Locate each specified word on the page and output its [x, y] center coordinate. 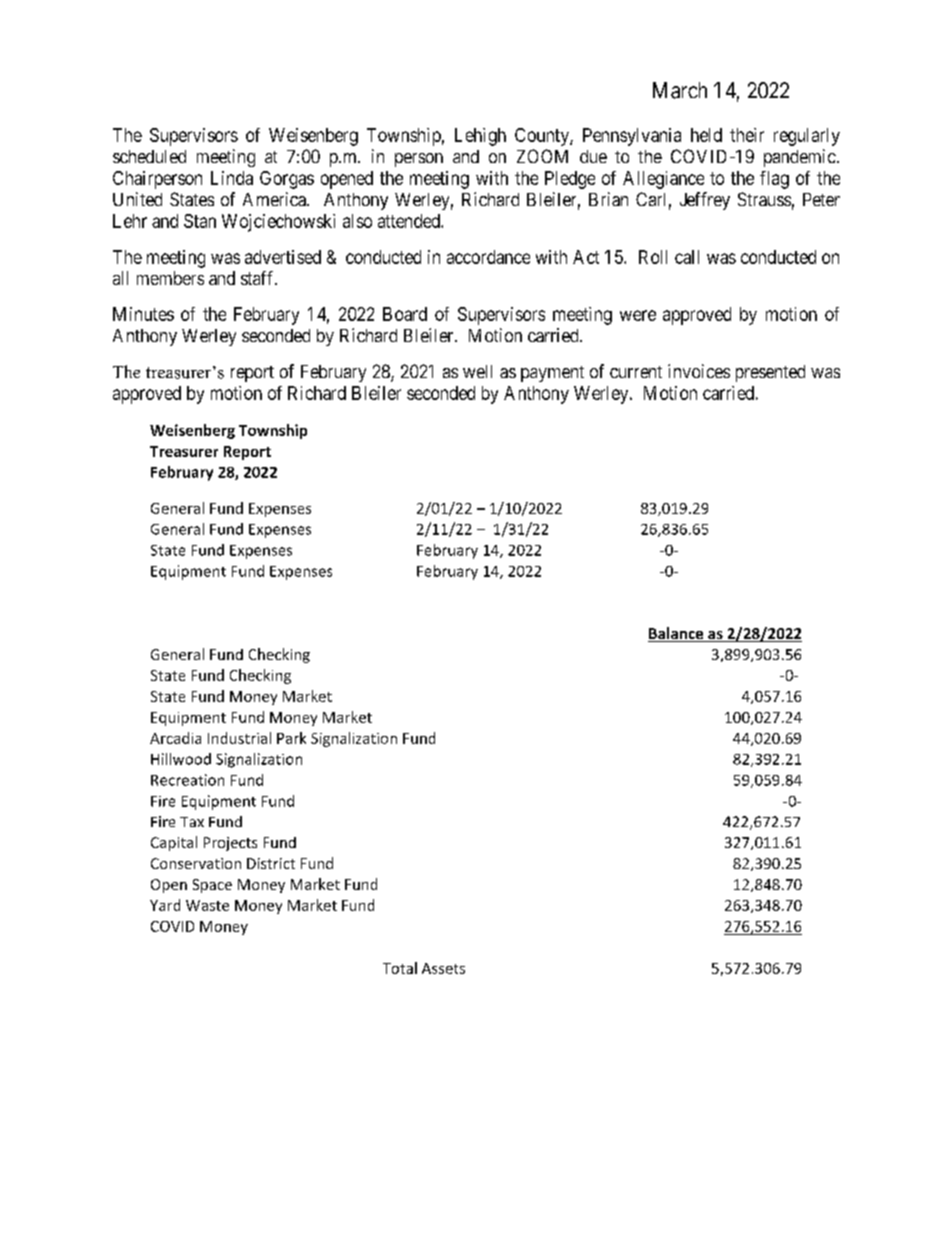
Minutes [143, 314]
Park [291, 738]
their [747, 135]
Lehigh [480, 137]
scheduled [149, 156]
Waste [207, 905]
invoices [699, 371]
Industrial [239, 738]
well [477, 371]
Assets [443, 968]
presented [770, 373]
